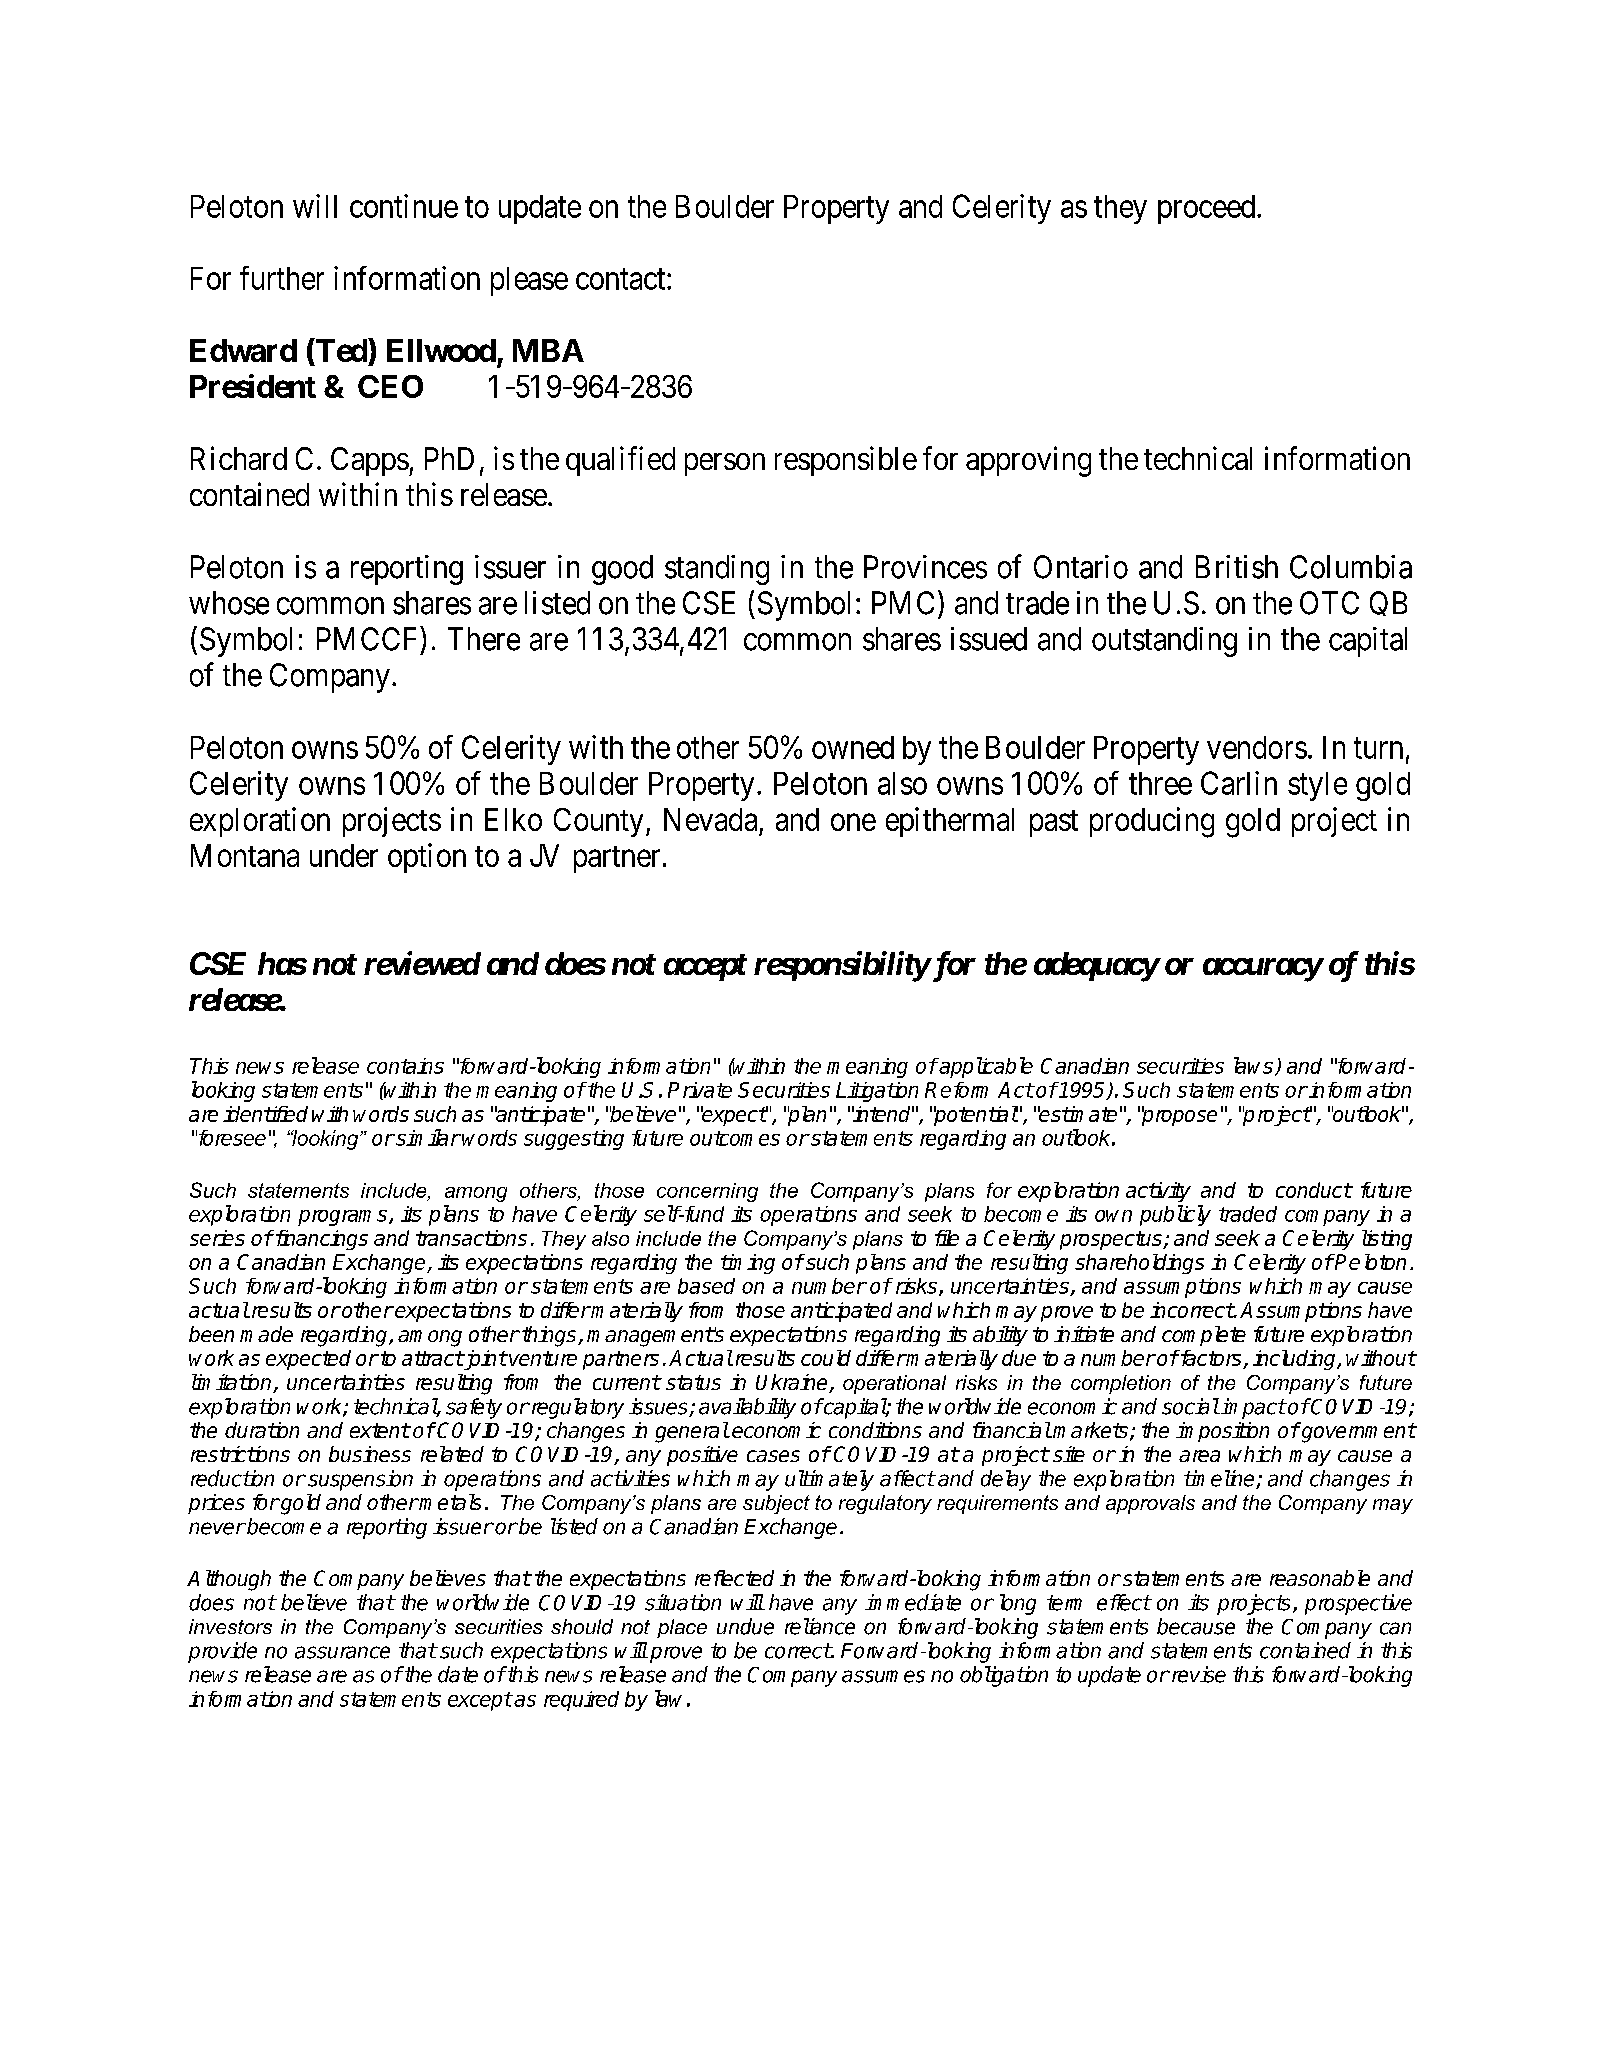 Image resolution: width=1600 pixels, height=2070 pixels. Describe the element at coordinates (344, 1218) in the image. I see `programs` at that location.
